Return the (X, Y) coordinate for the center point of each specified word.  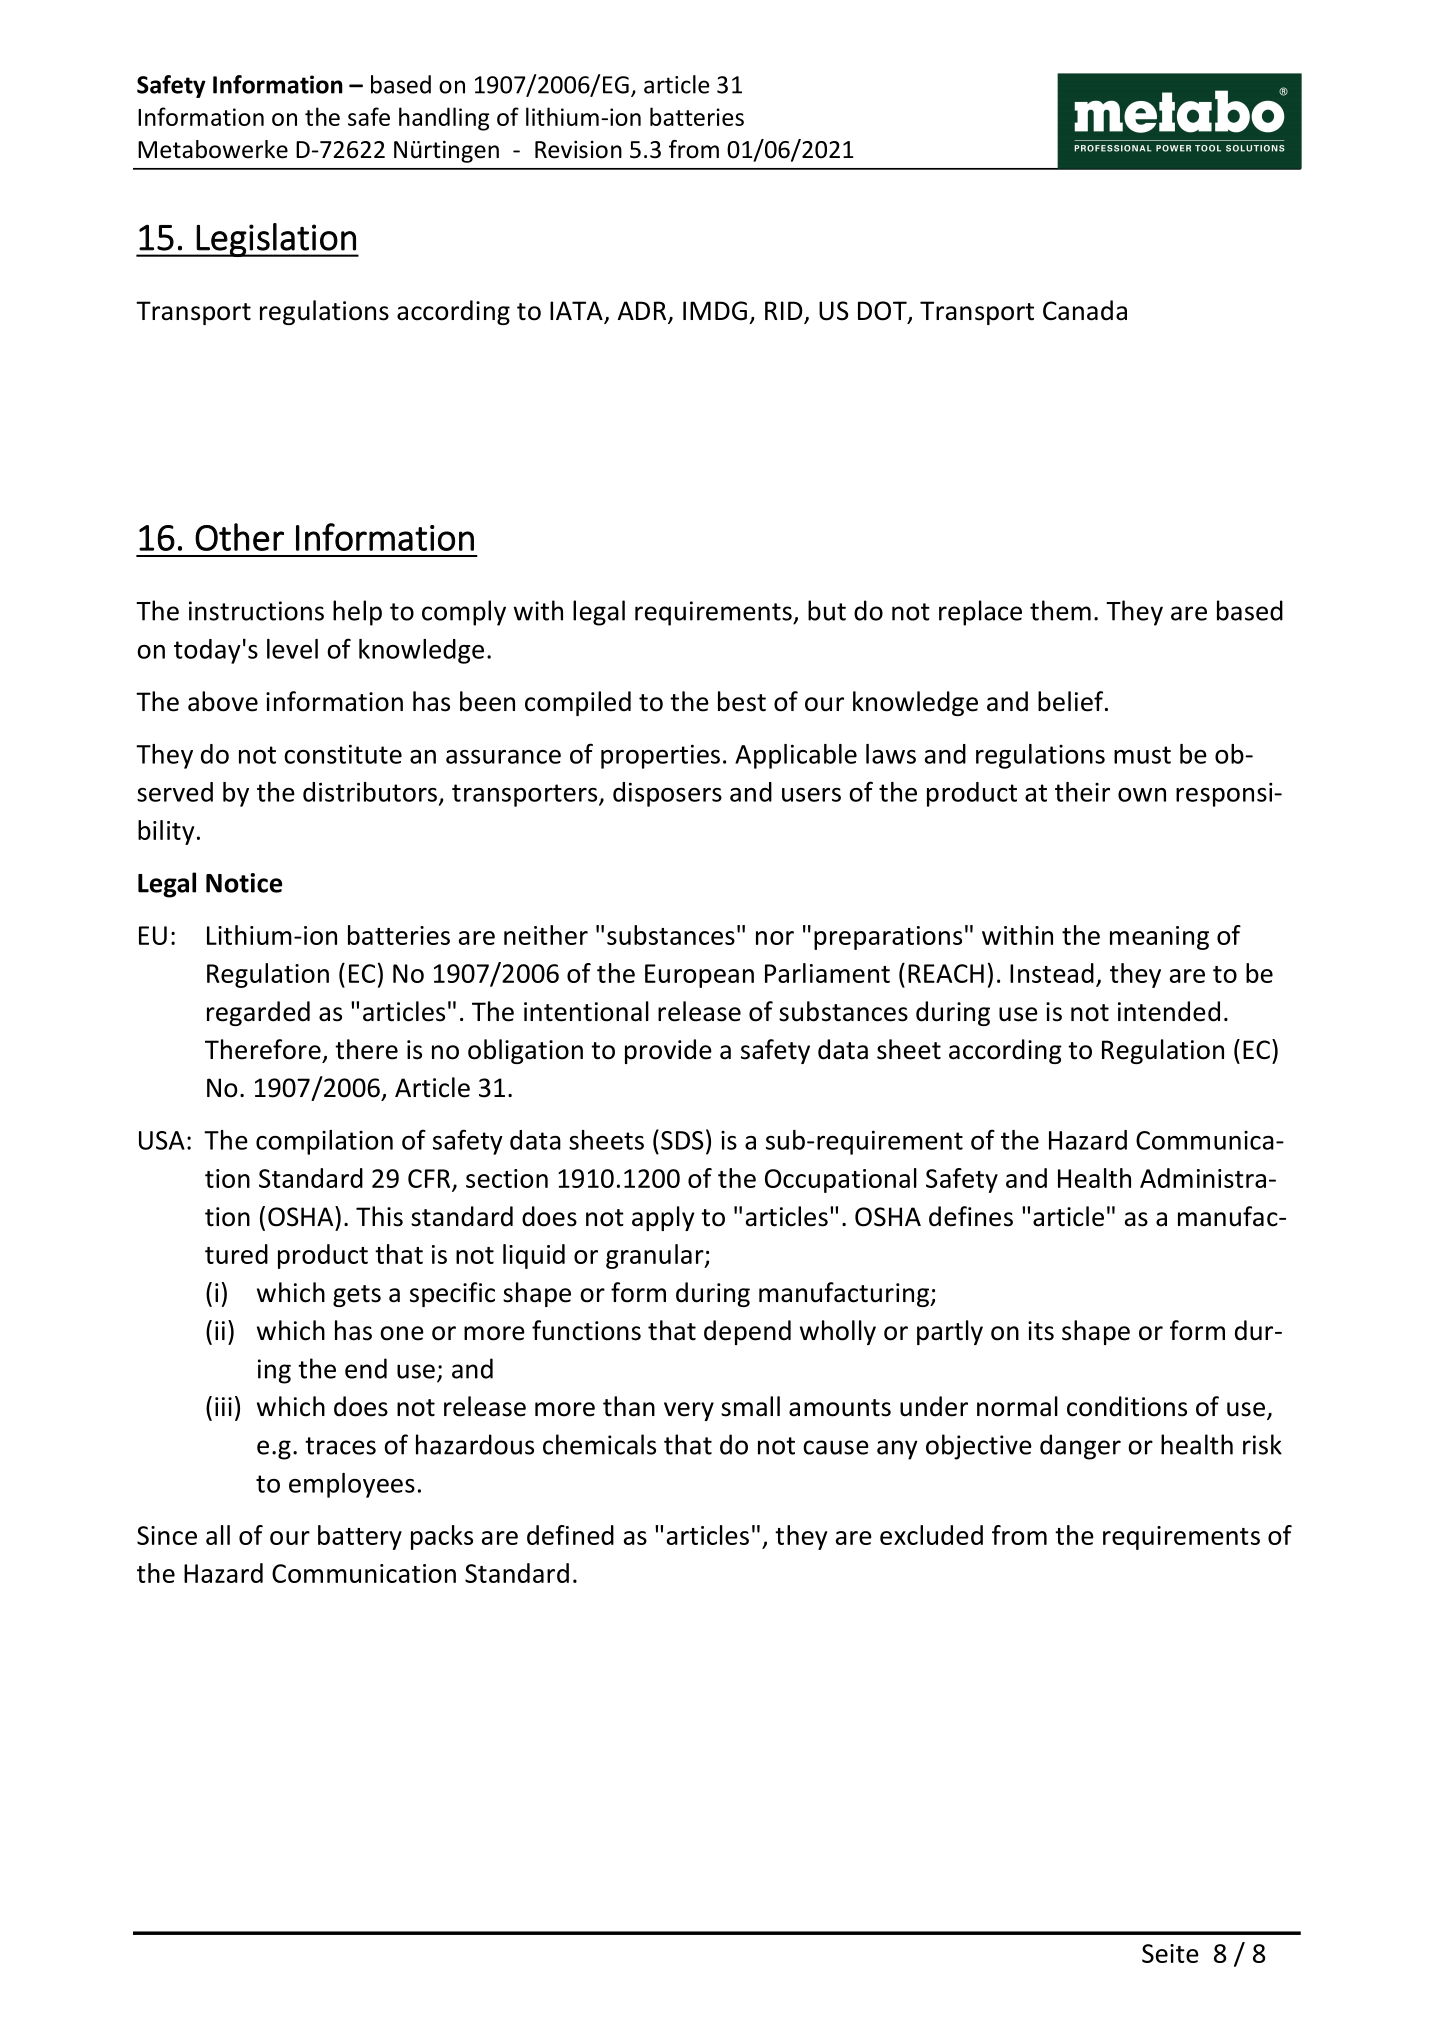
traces (340, 1446)
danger (1080, 1447)
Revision (578, 150)
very (689, 1411)
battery (360, 1537)
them (1060, 610)
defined (570, 1535)
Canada (1085, 310)
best (742, 701)
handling (444, 119)
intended (1169, 1011)
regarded (258, 1013)
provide (668, 1051)
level (292, 649)
